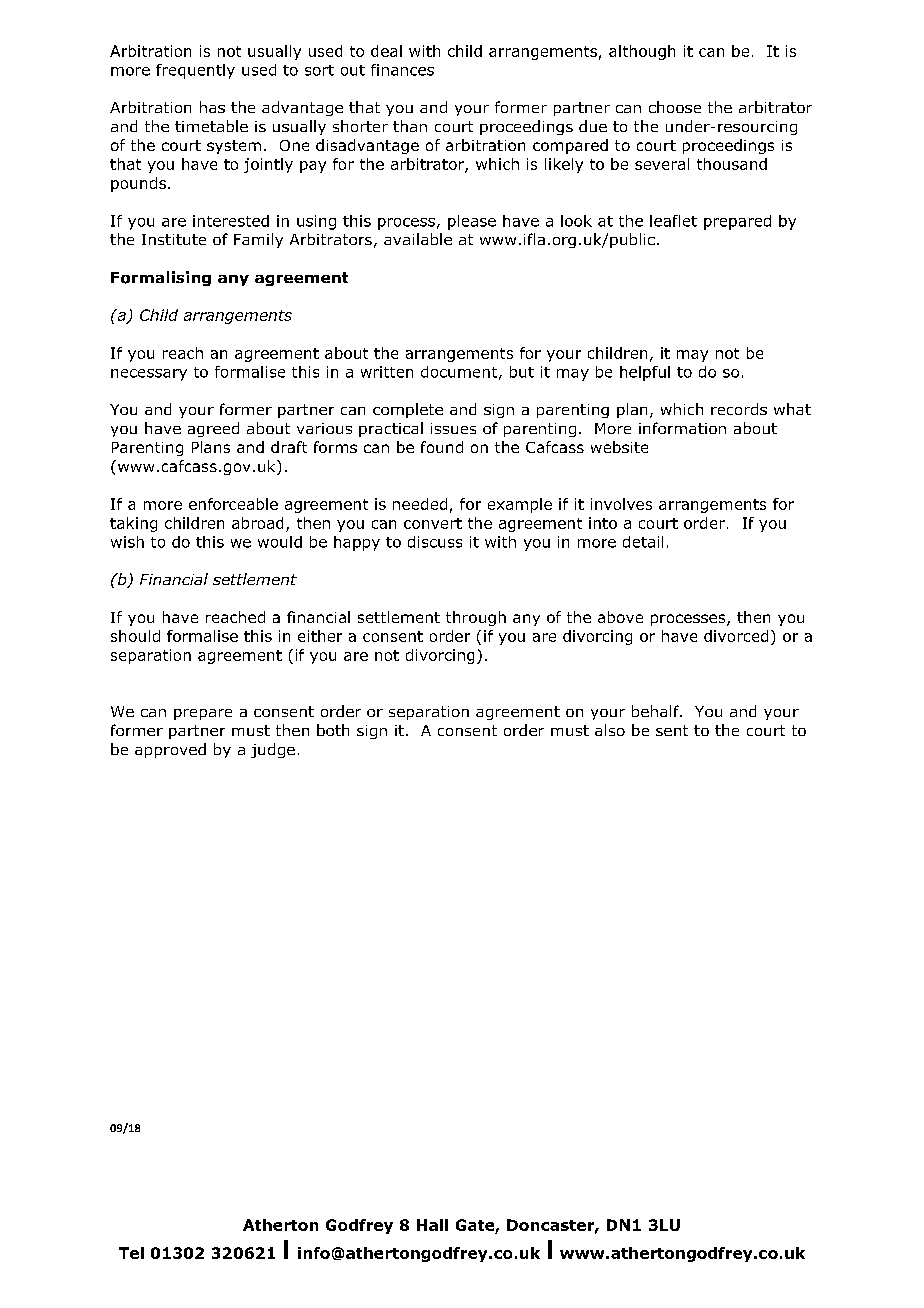 This document has height=1308, width=924. I want to click on choose, so click(675, 107).
